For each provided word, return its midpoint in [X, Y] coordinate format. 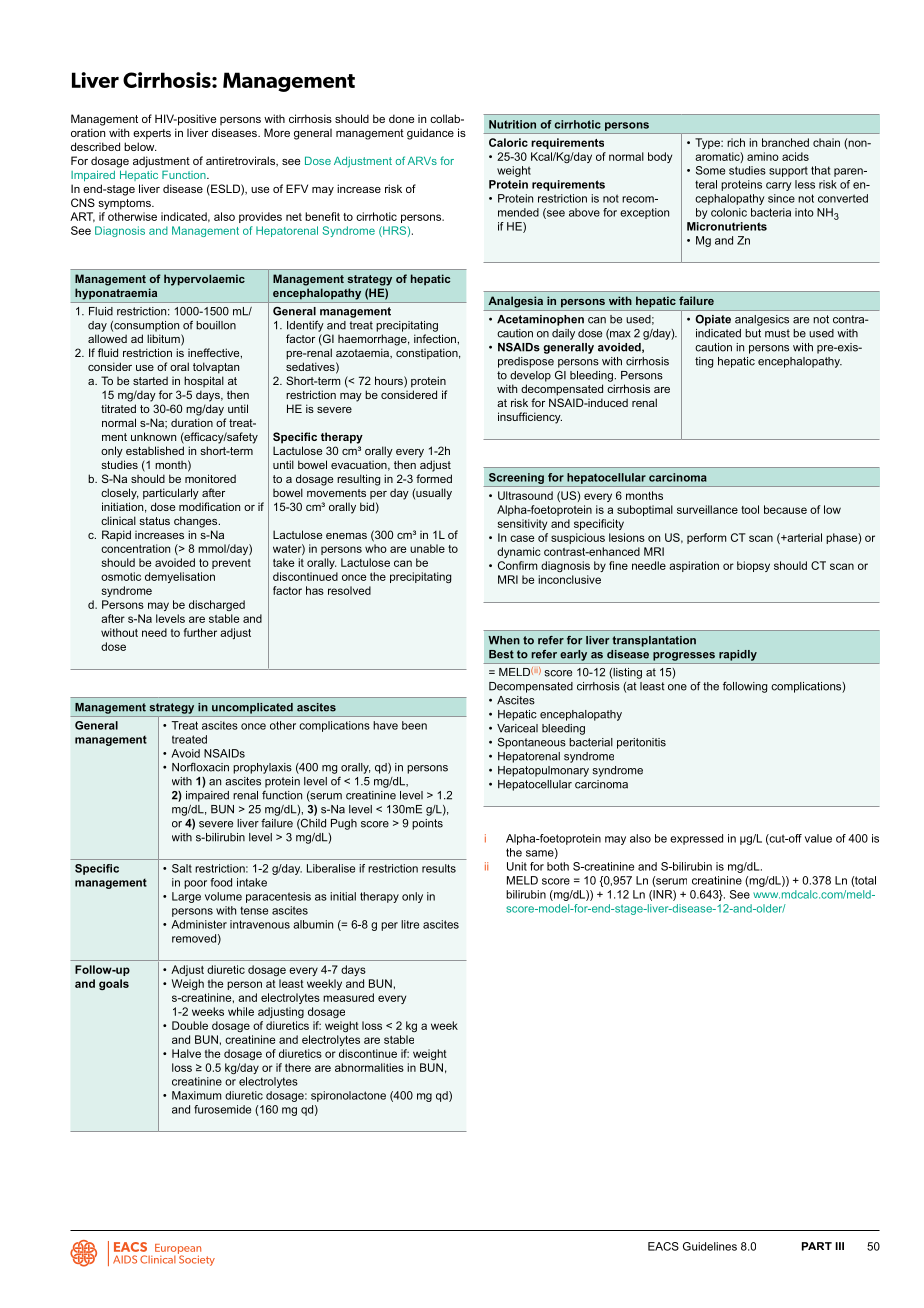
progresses [684, 656]
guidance [430, 134]
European [178, 1250]
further [200, 632]
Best [501, 654]
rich [736, 142]
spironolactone [348, 1096]
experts [152, 134]
